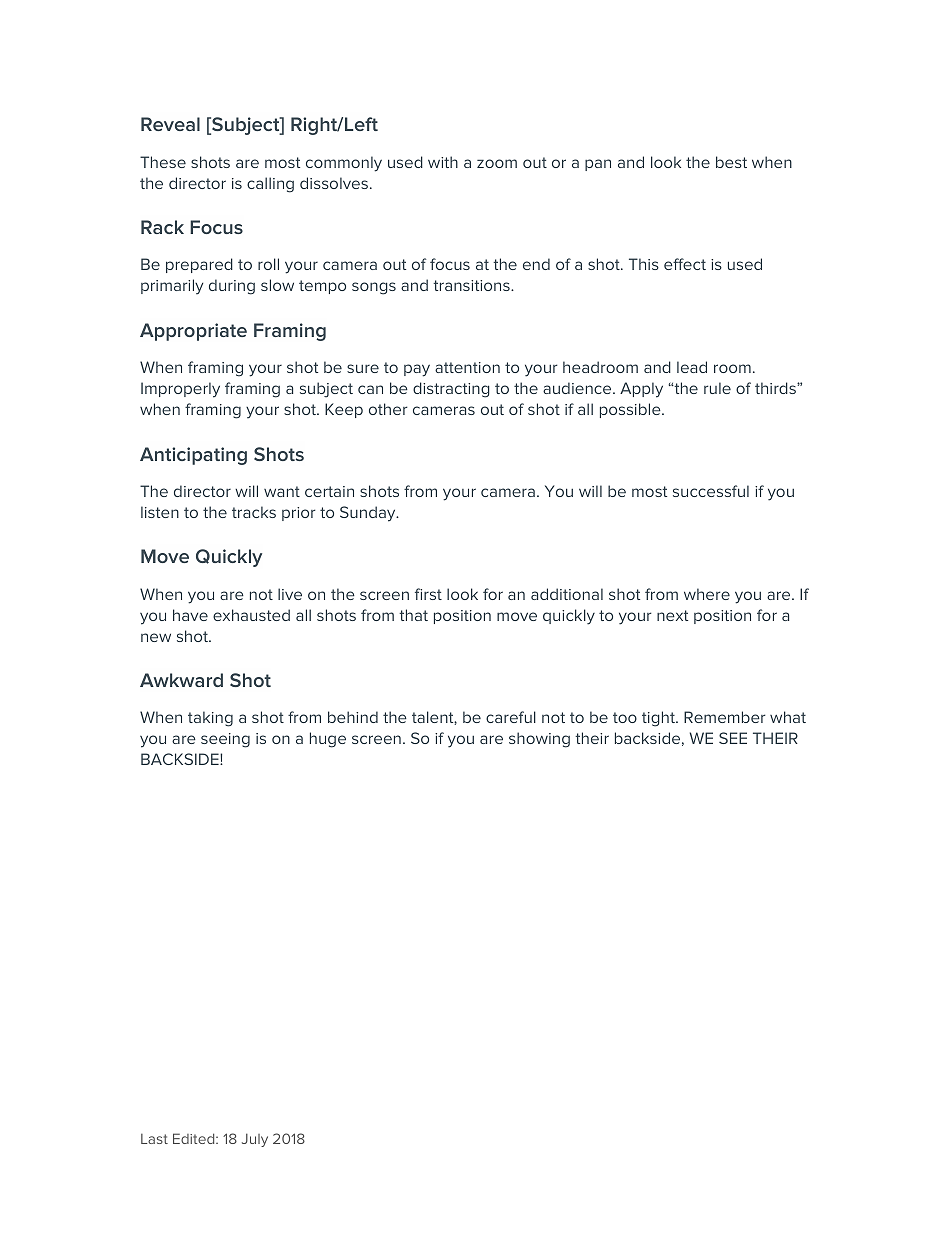 The image size is (952, 1233). What do you see at coordinates (497, 163) in the screenshot?
I see `zoom` at bounding box center [497, 163].
